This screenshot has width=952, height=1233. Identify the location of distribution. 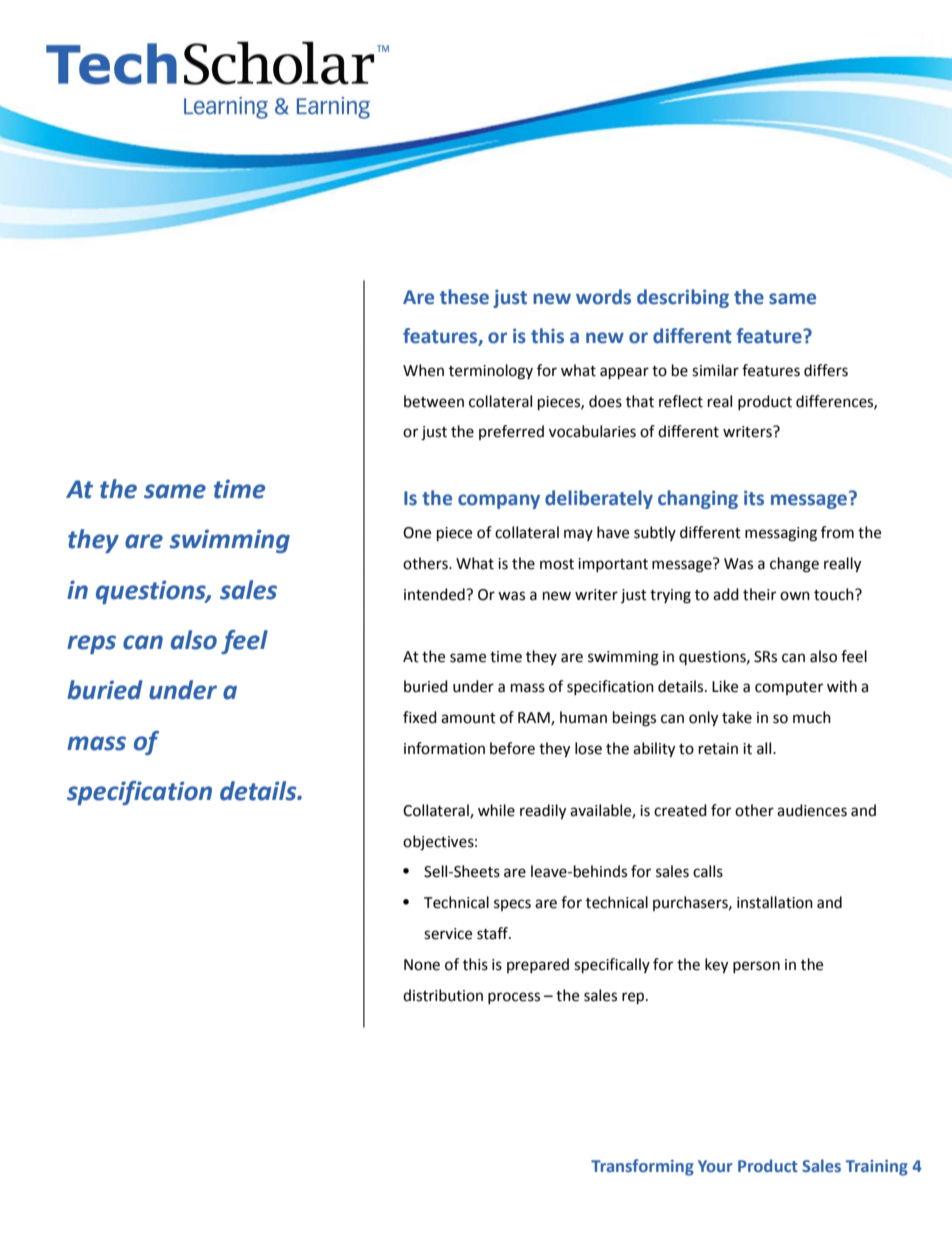
(443, 995).
